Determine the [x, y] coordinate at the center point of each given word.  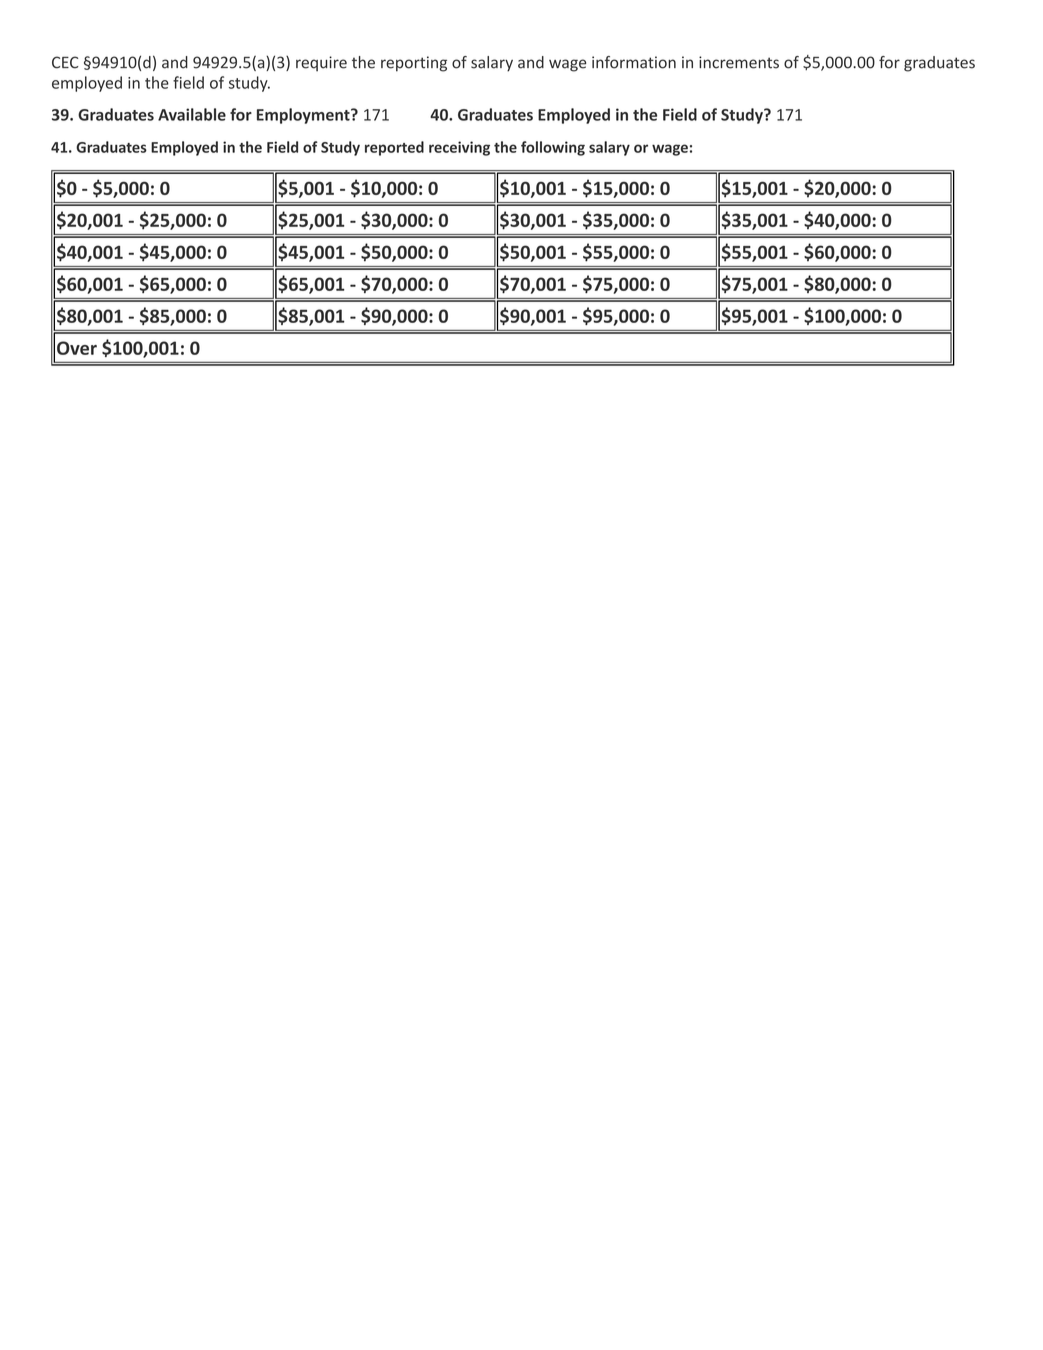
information [634, 62]
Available [192, 114]
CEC [65, 62]
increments [739, 62]
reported [394, 148]
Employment [304, 116]
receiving [459, 148]
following [553, 148]
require [321, 64]
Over [77, 348]
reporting [414, 64]
